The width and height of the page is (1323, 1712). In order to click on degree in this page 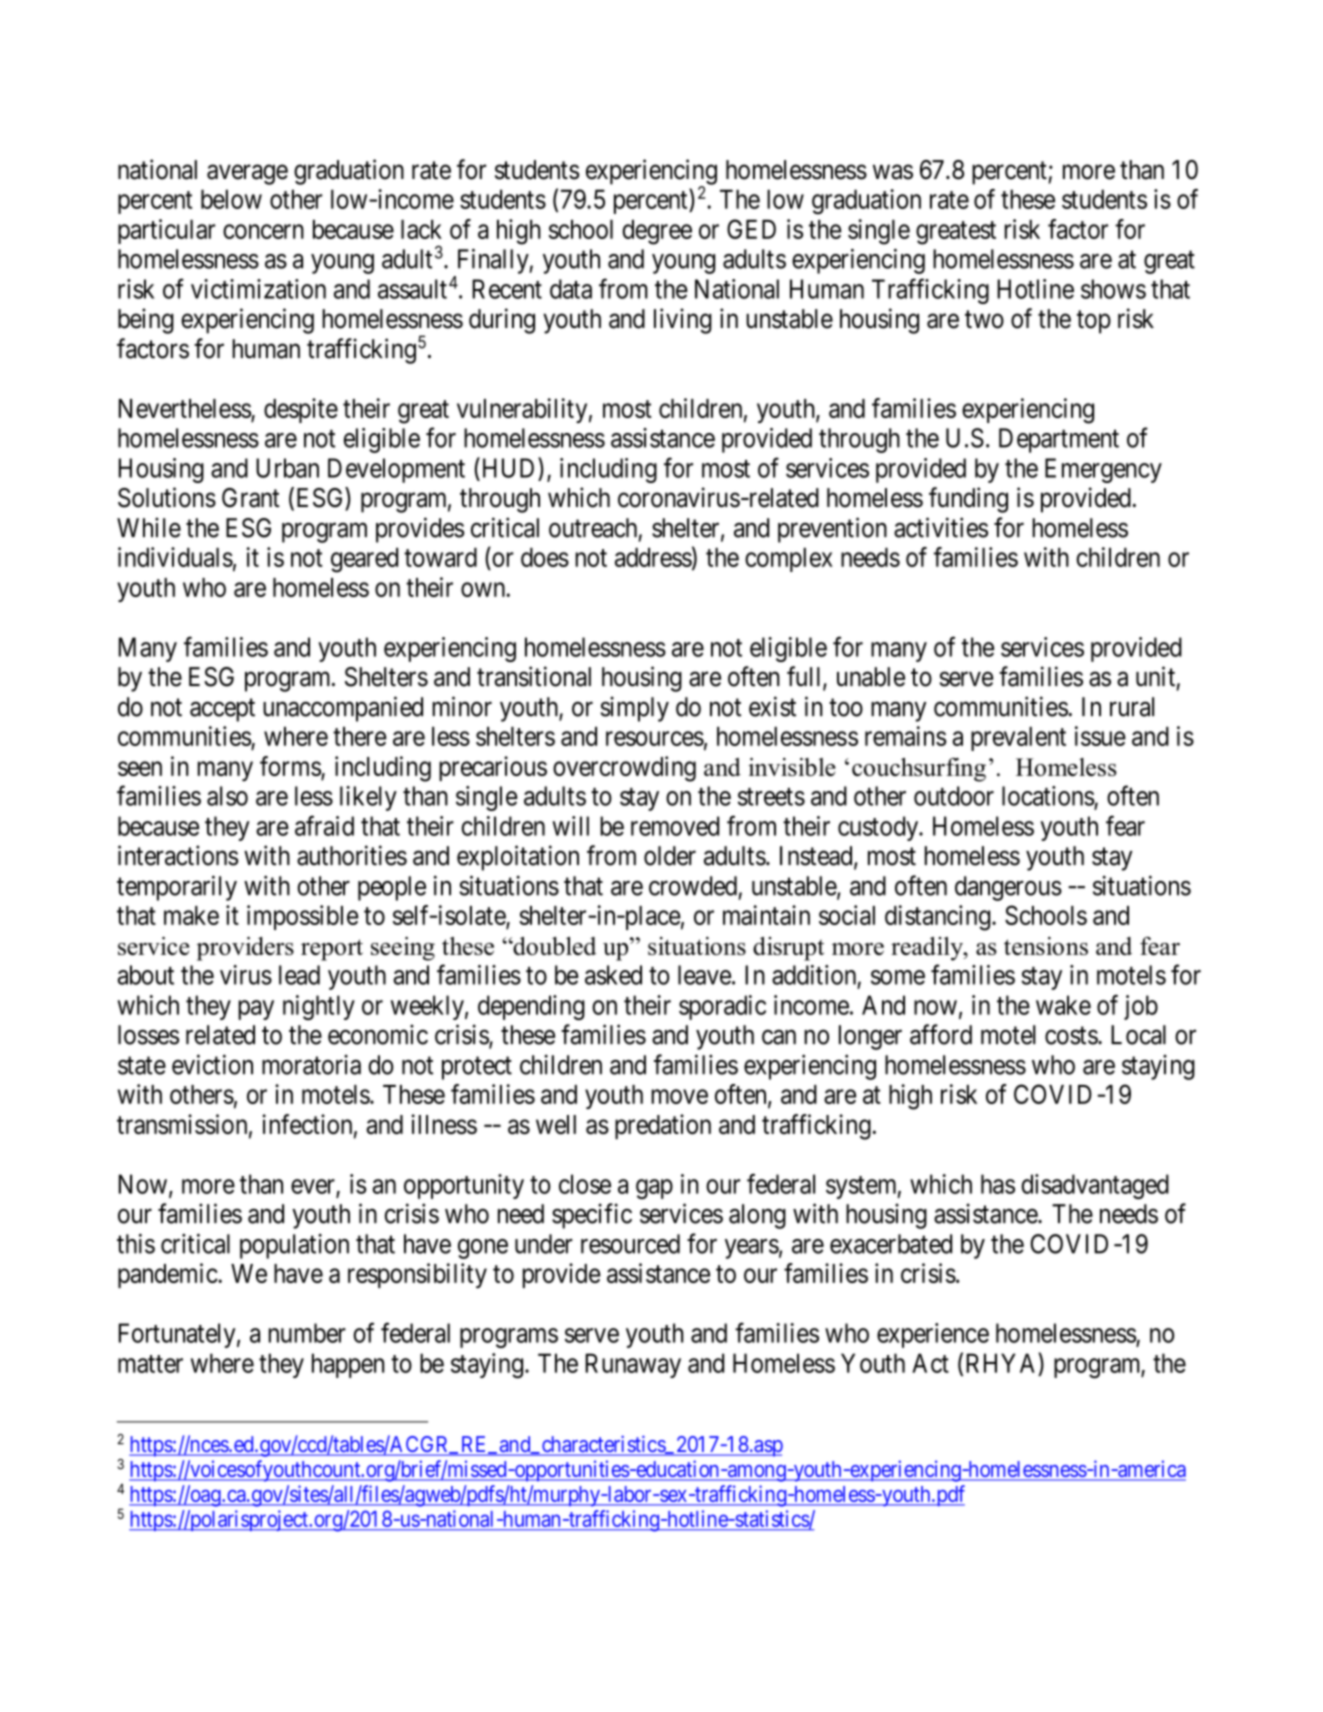, I will do `click(657, 232)`.
